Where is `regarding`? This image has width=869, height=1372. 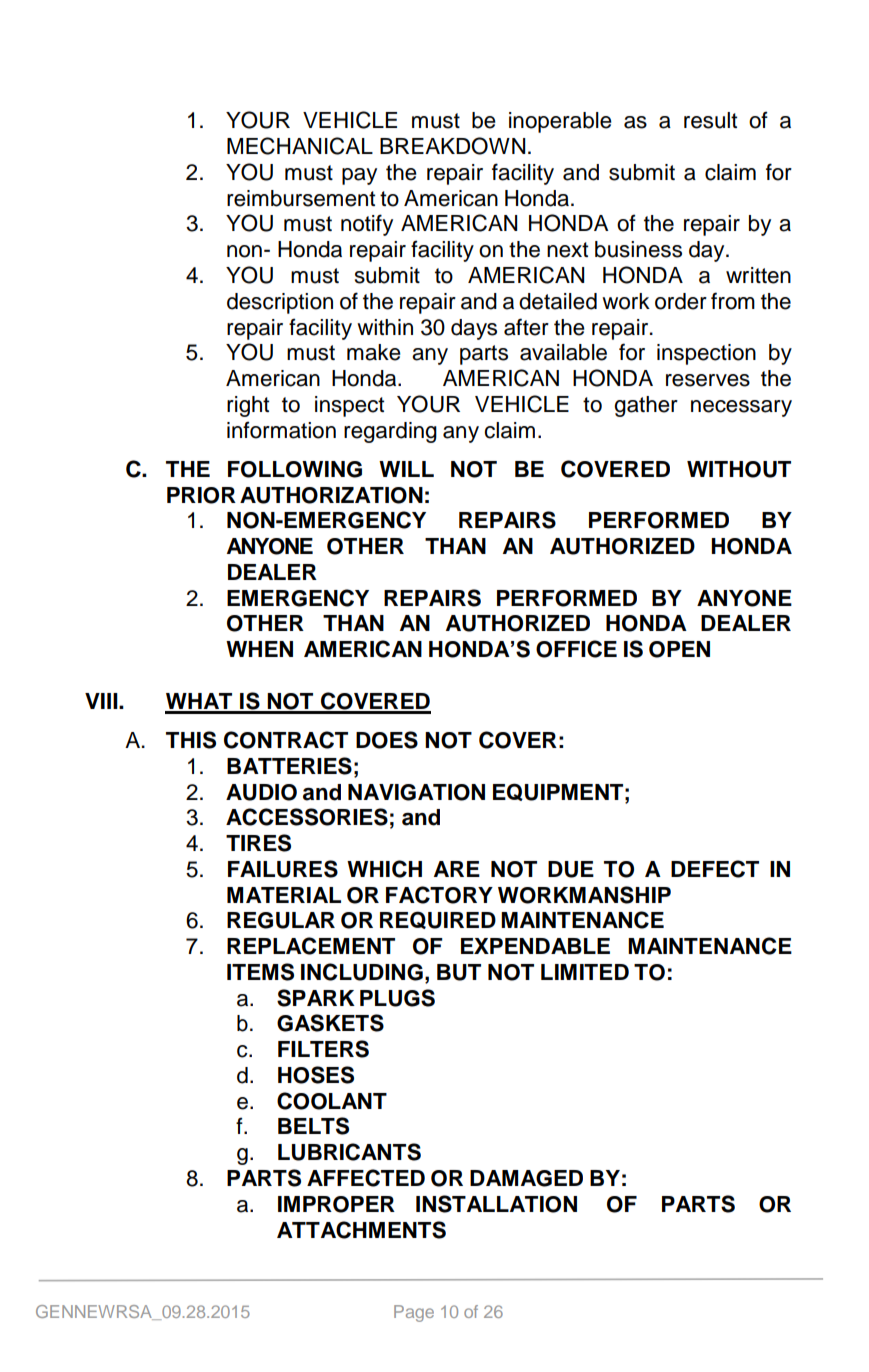
regarding is located at coordinates (390, 432).
